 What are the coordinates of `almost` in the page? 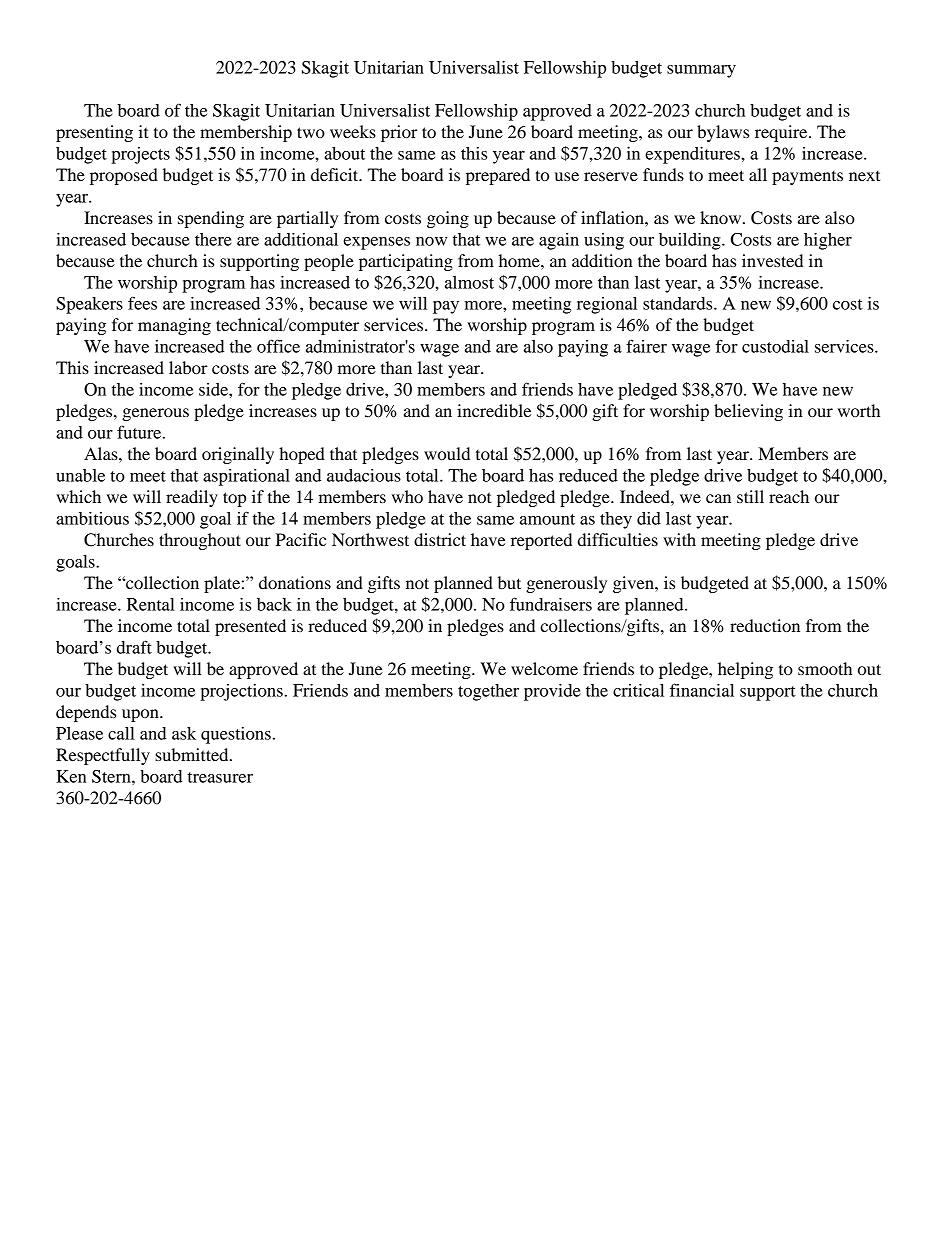 It's located at (469, 282).
